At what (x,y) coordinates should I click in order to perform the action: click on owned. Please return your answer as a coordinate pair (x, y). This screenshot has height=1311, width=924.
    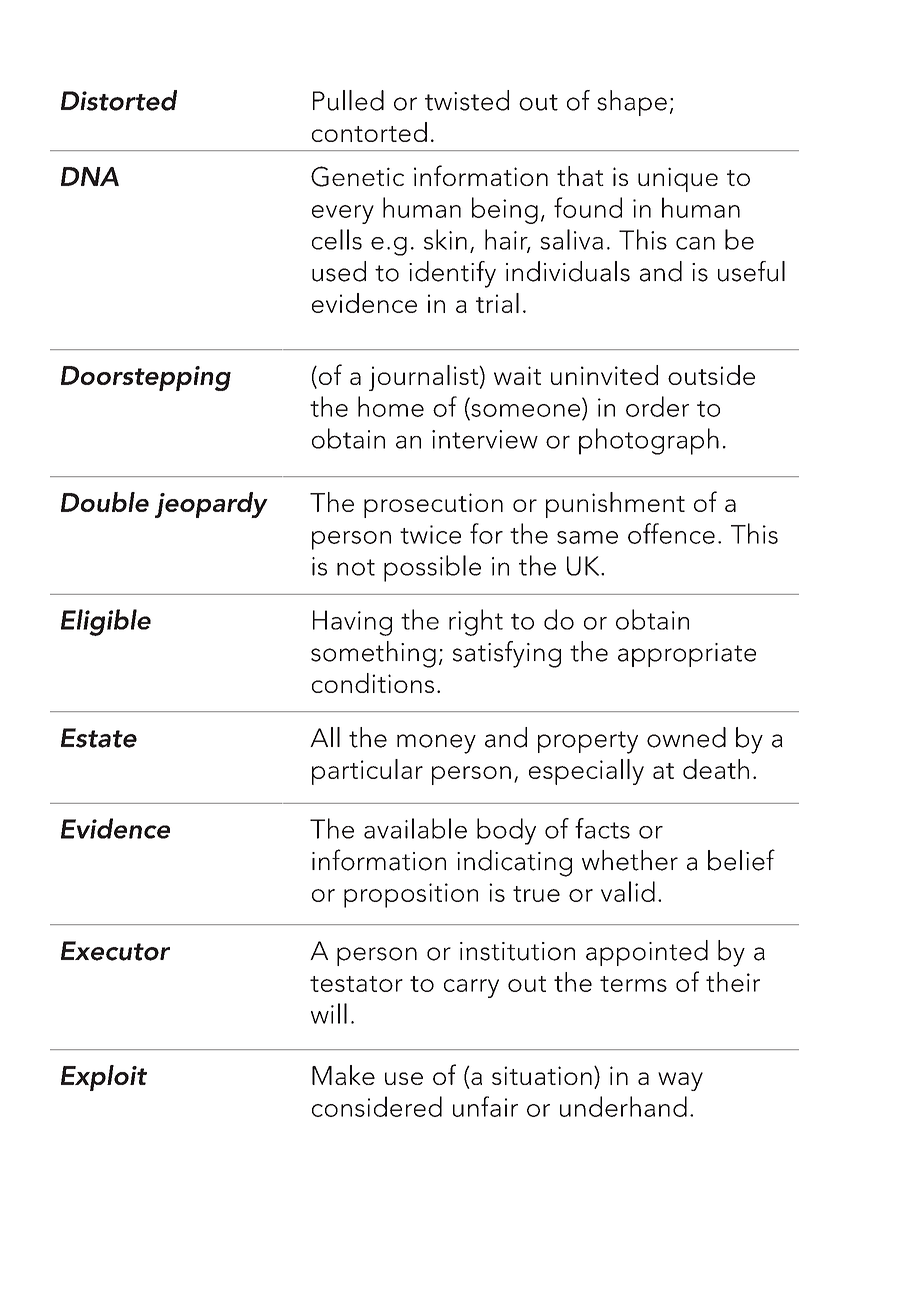
    Looking at the image, I should click on (686, 737).
